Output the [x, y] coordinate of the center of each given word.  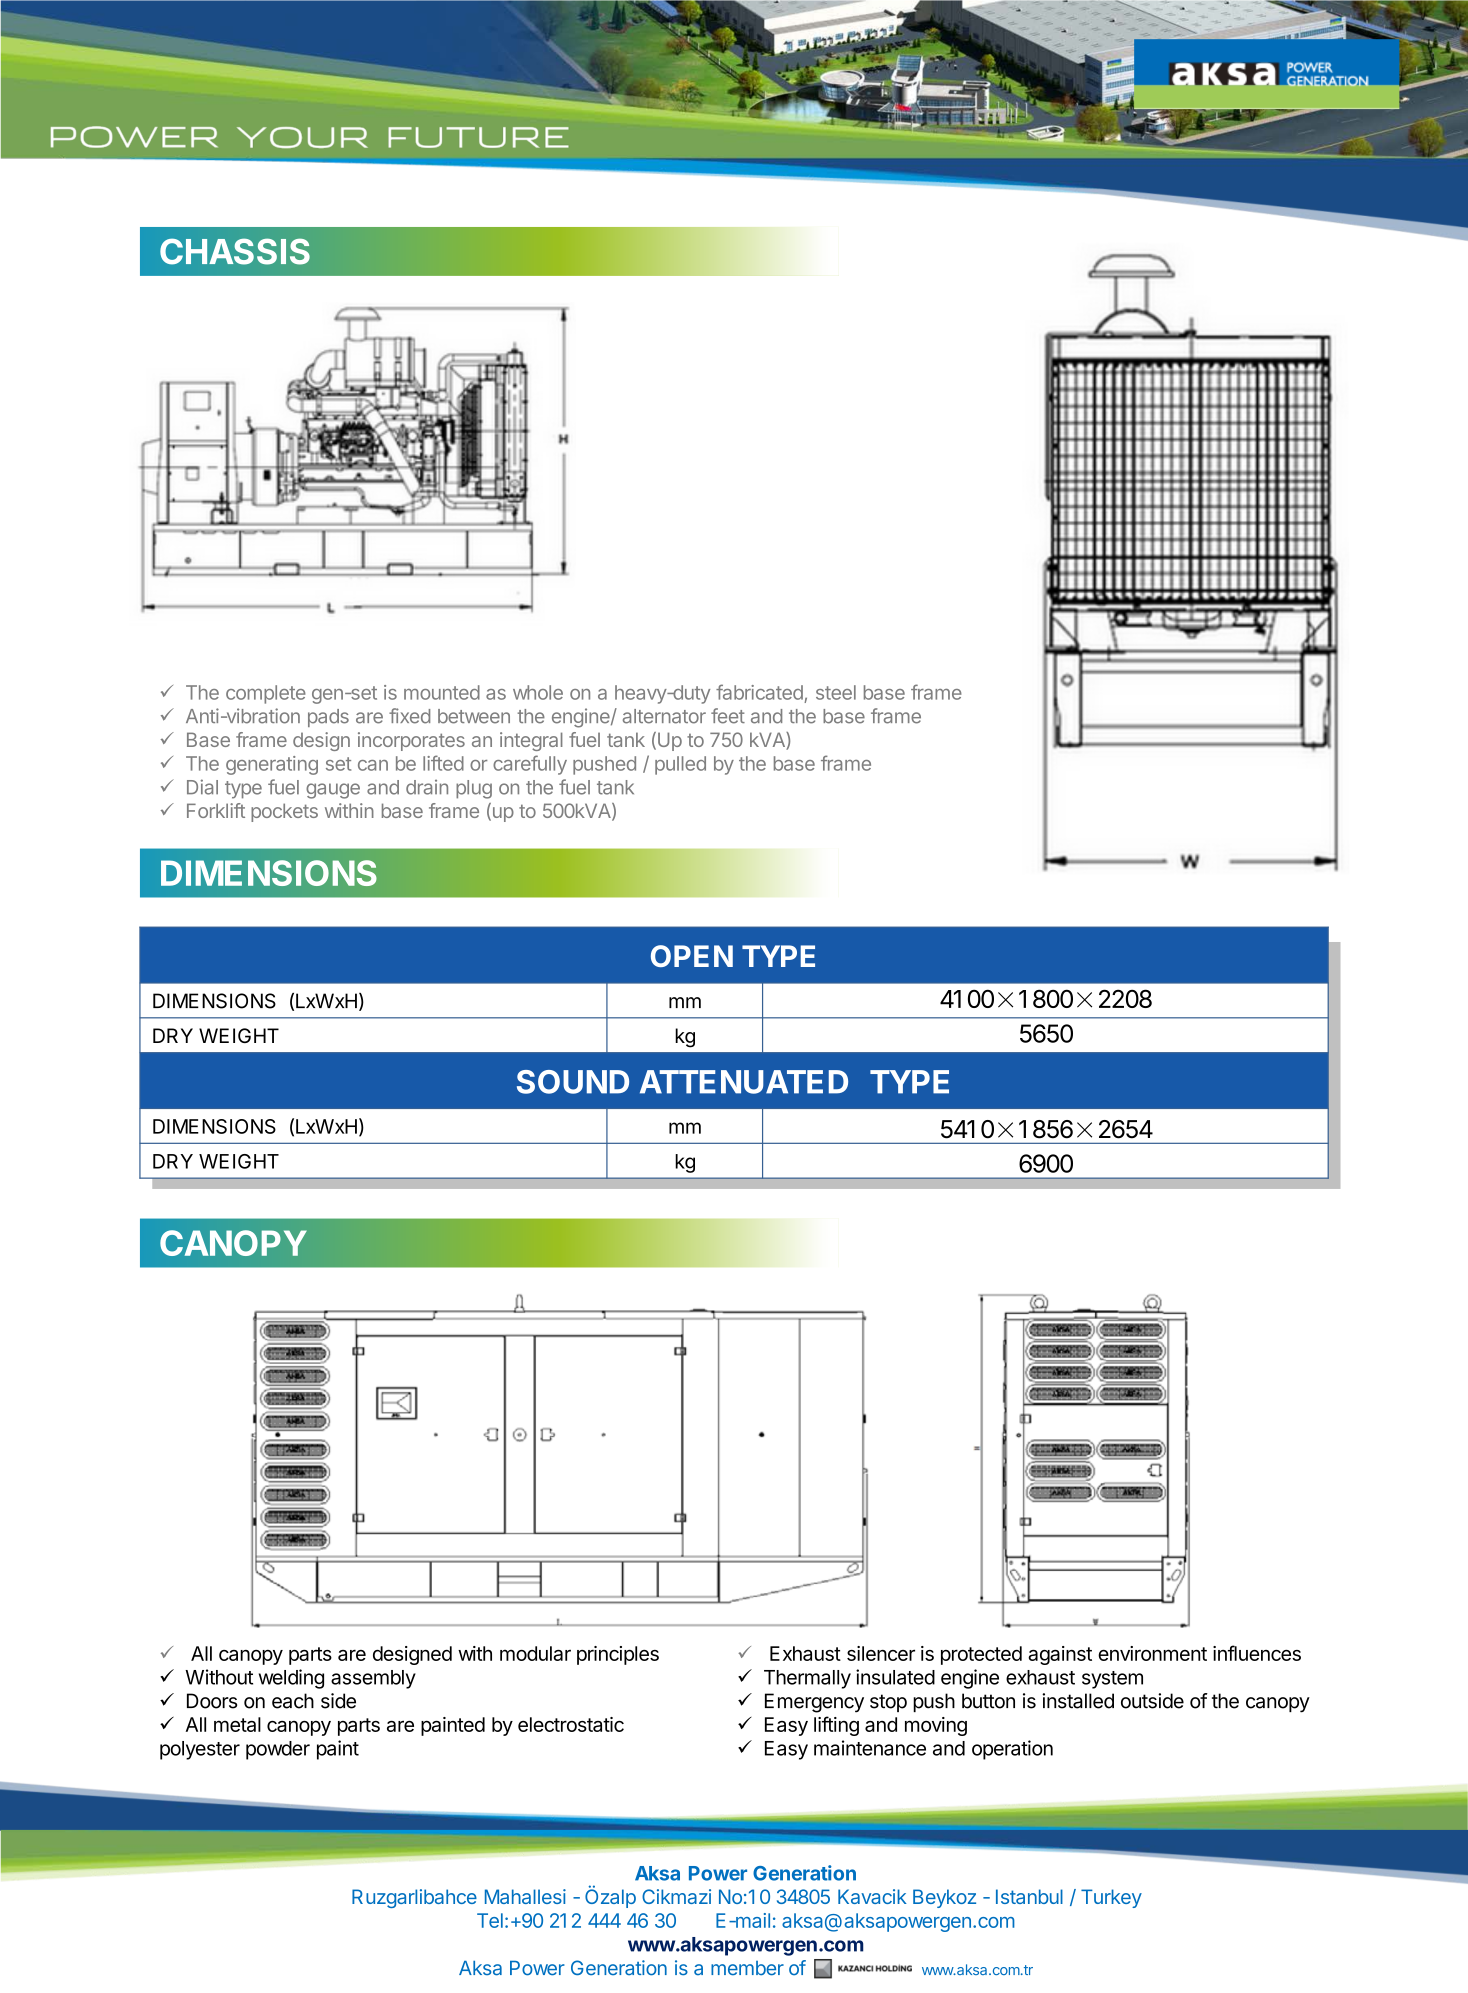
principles [618, 1655]
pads [328, 718]
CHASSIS [235, 251]
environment [1152, 1653]
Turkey [1111, 1898]
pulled [680, 765]
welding [291, 1679]
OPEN [692, 956]
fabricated [759, 692]
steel [836, 692]
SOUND [573, 1082]
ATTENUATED [744, 1082]
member [747, 1968]
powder [278, 1750]
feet [728, 716]
